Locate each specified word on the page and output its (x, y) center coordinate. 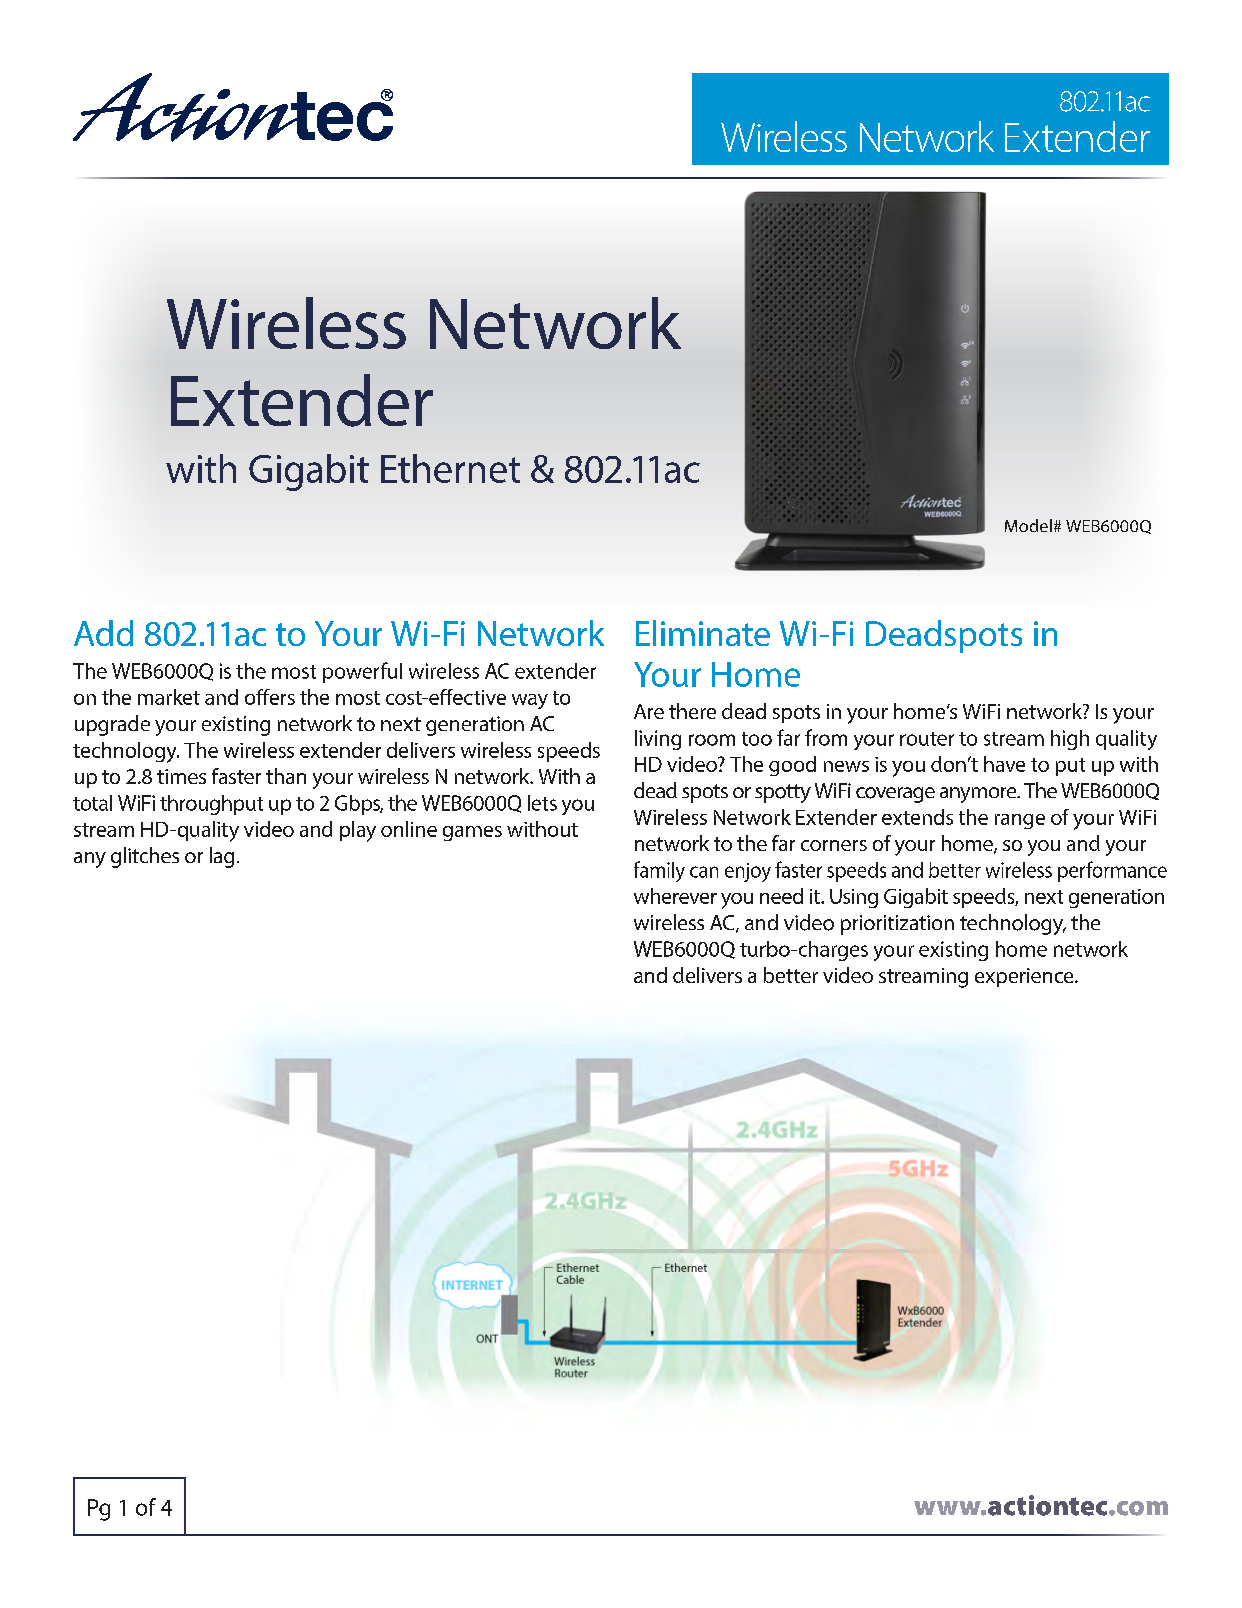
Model (1028, 525)
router (927, 739)
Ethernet (450, 468)
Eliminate (703, 633)
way (530, 701)
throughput (211, 805)
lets (542, 803)
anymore (979, 795)
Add (103, 633)
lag (222, 857)
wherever (675, 896)
